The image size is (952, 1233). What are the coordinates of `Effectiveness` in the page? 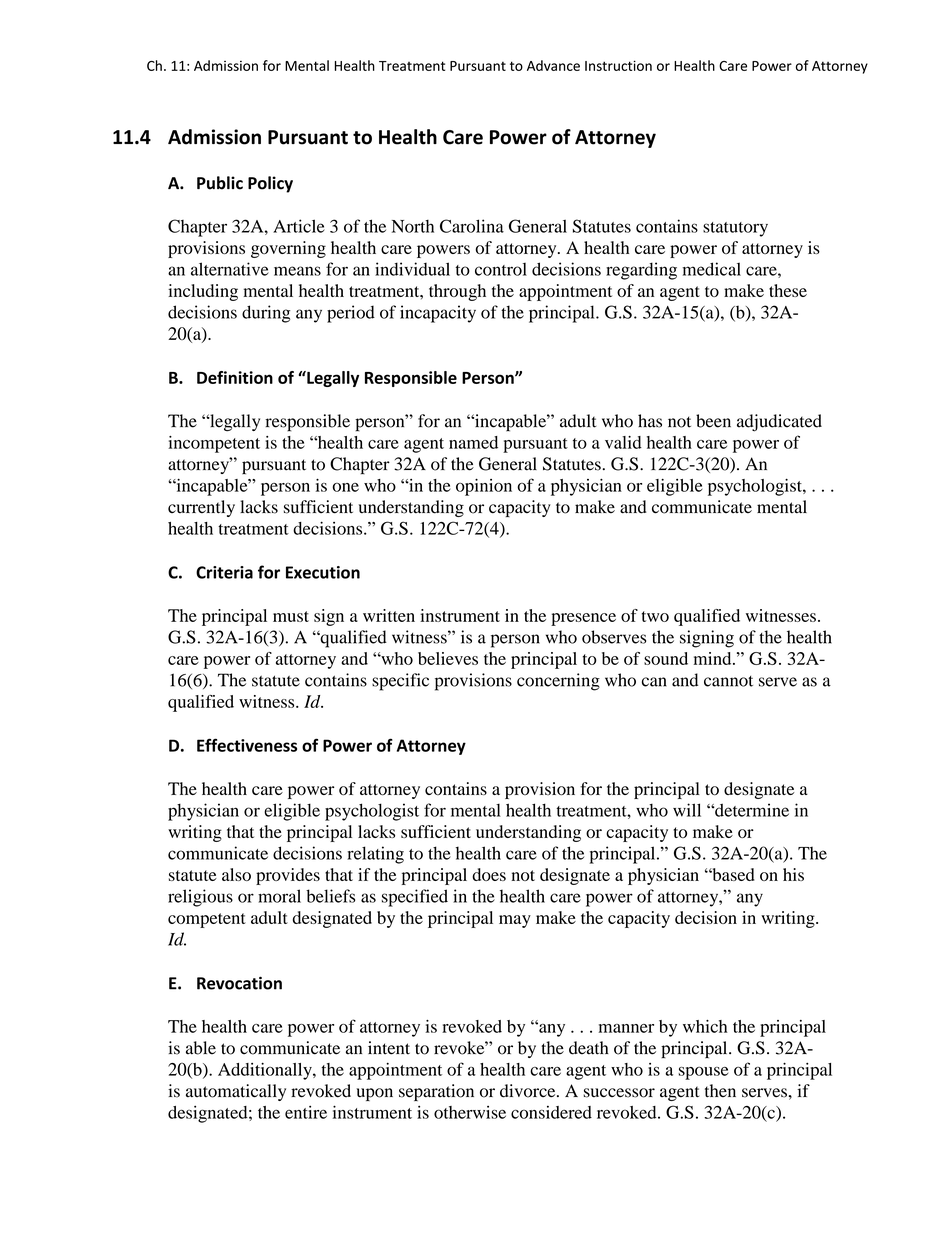 It's located at (247, 745).
